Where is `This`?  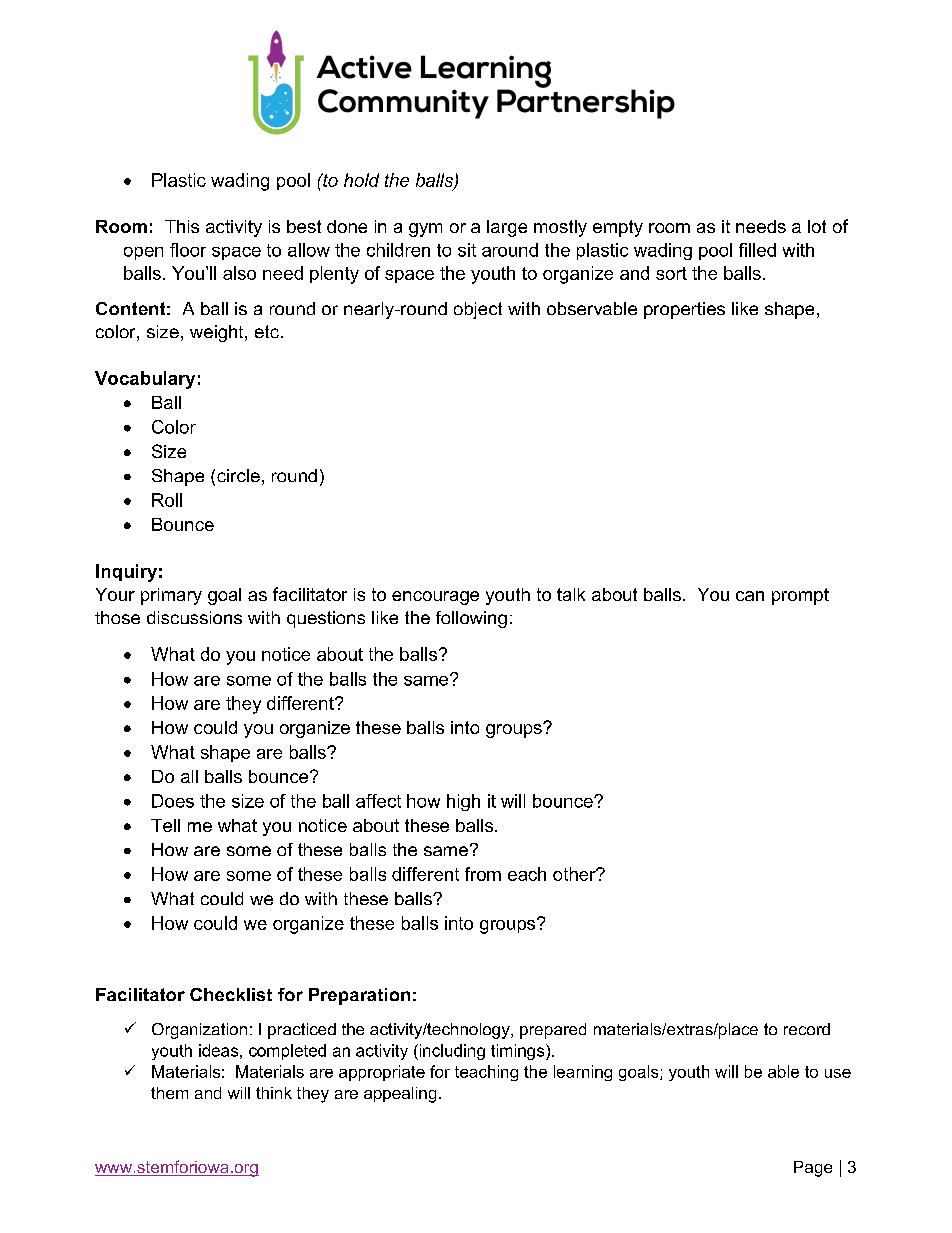
This is located at coordinates (182, 226).
